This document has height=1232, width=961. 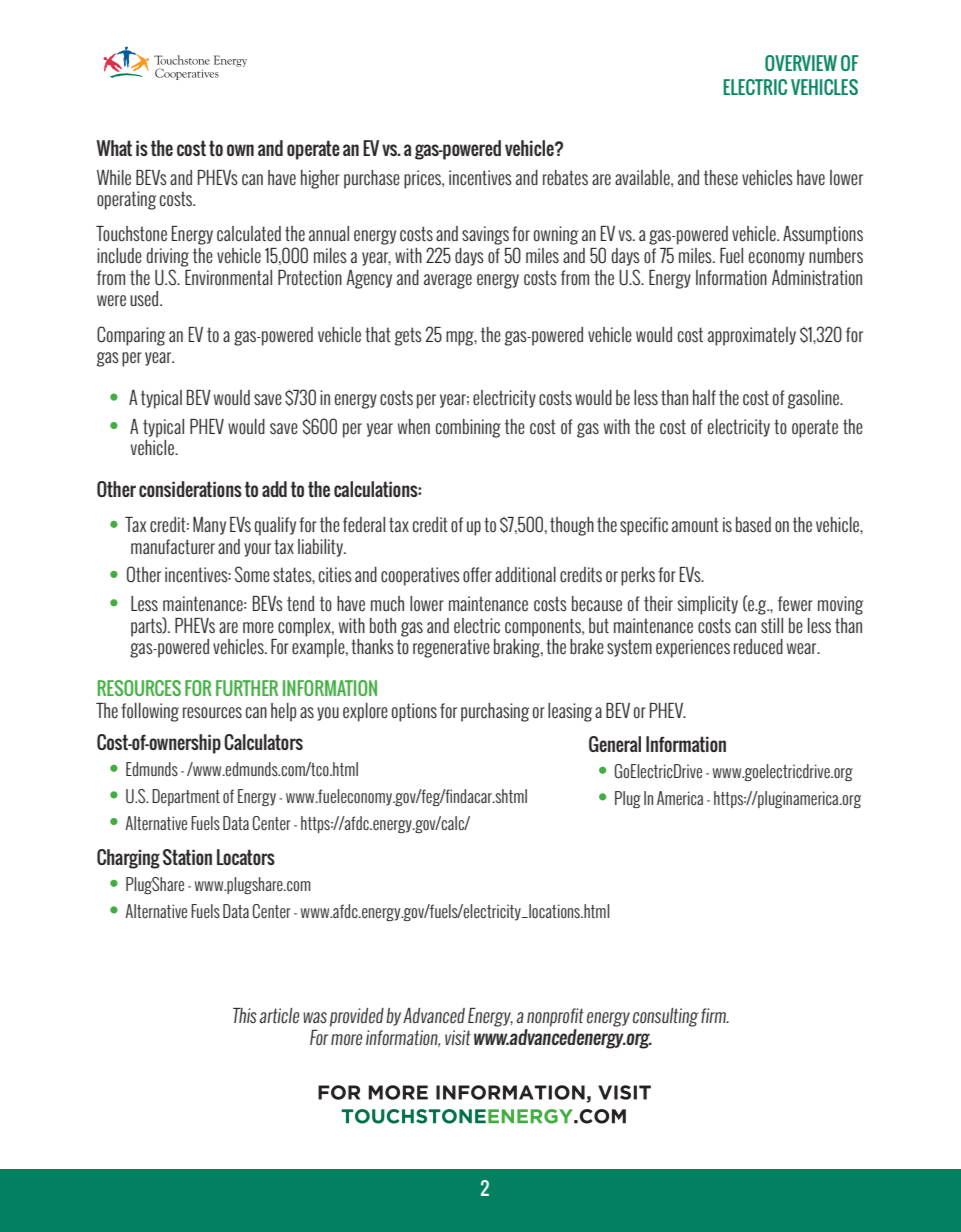 I want to click on prices, so click(x=423, y=179).
